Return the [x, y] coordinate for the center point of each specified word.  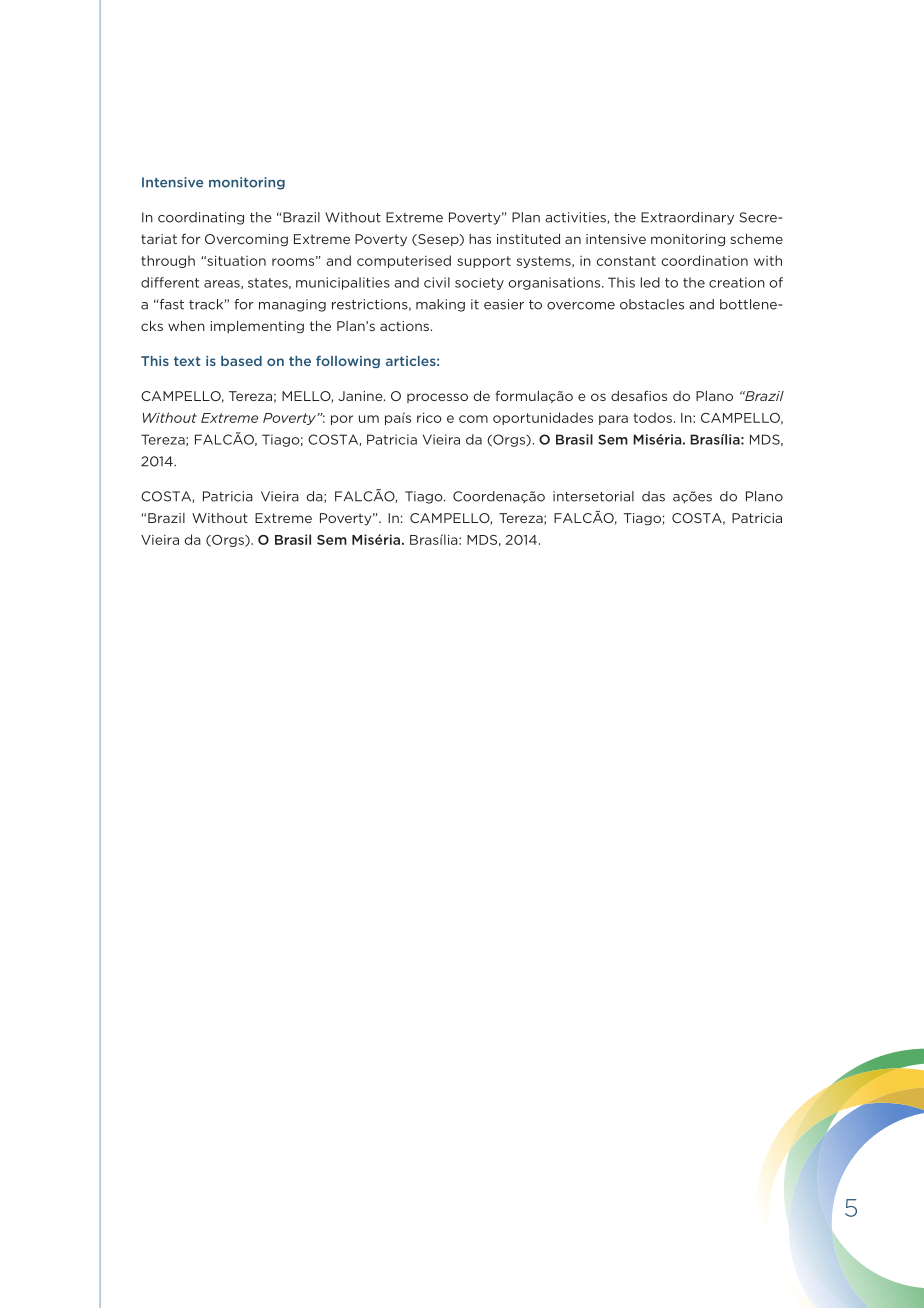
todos [653, 417]
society [479, 284]
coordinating [201, 218]
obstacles [652, 304]
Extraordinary [687, 218]
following [348, 362]
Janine [361, 396]
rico [429, 417]
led [650, 282]
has [480, 239]
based [241, 361]
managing [292, 305]
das [653, 496]
